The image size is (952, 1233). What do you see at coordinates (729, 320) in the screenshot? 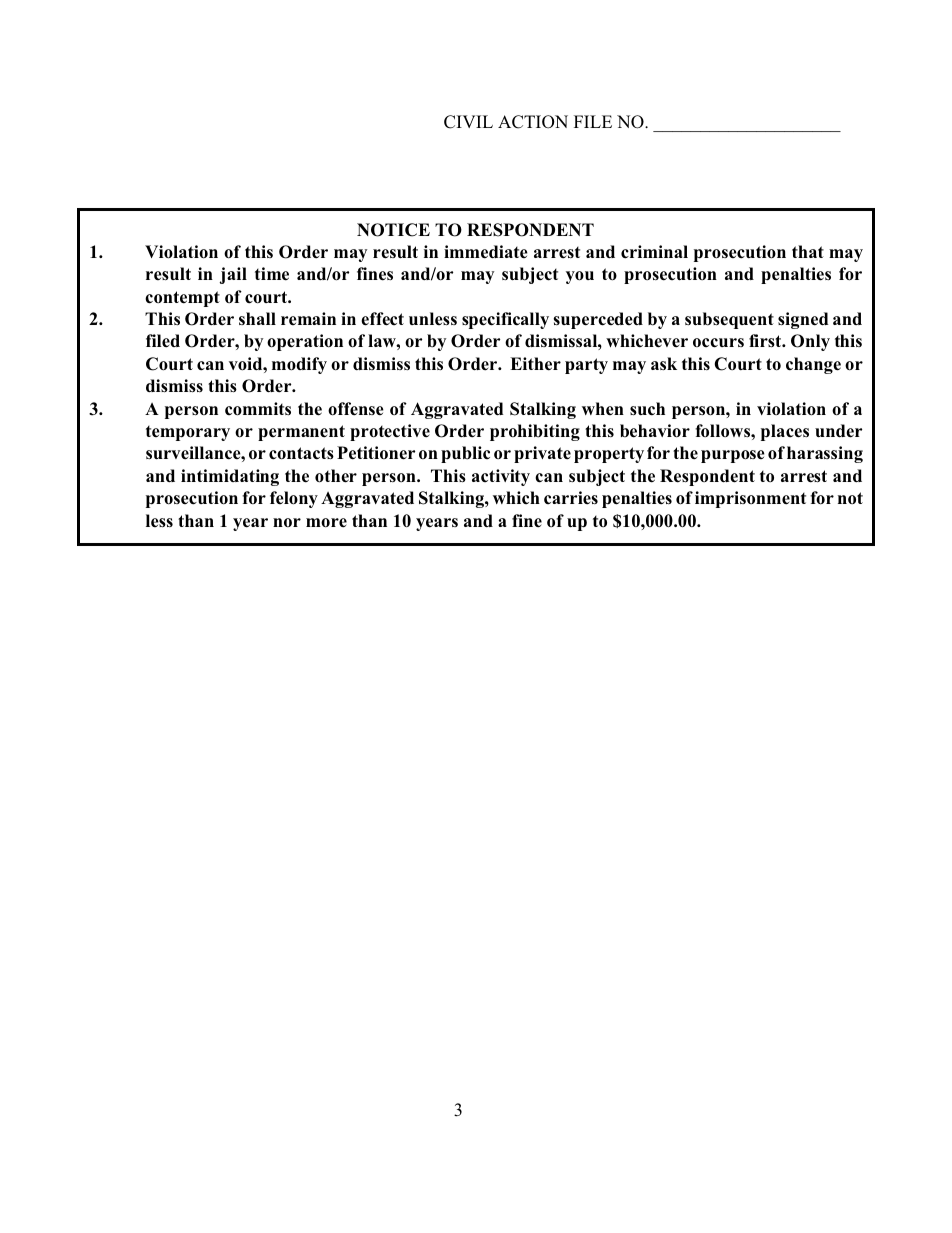
I see `subsequent` at bounding box center [729, 320].
